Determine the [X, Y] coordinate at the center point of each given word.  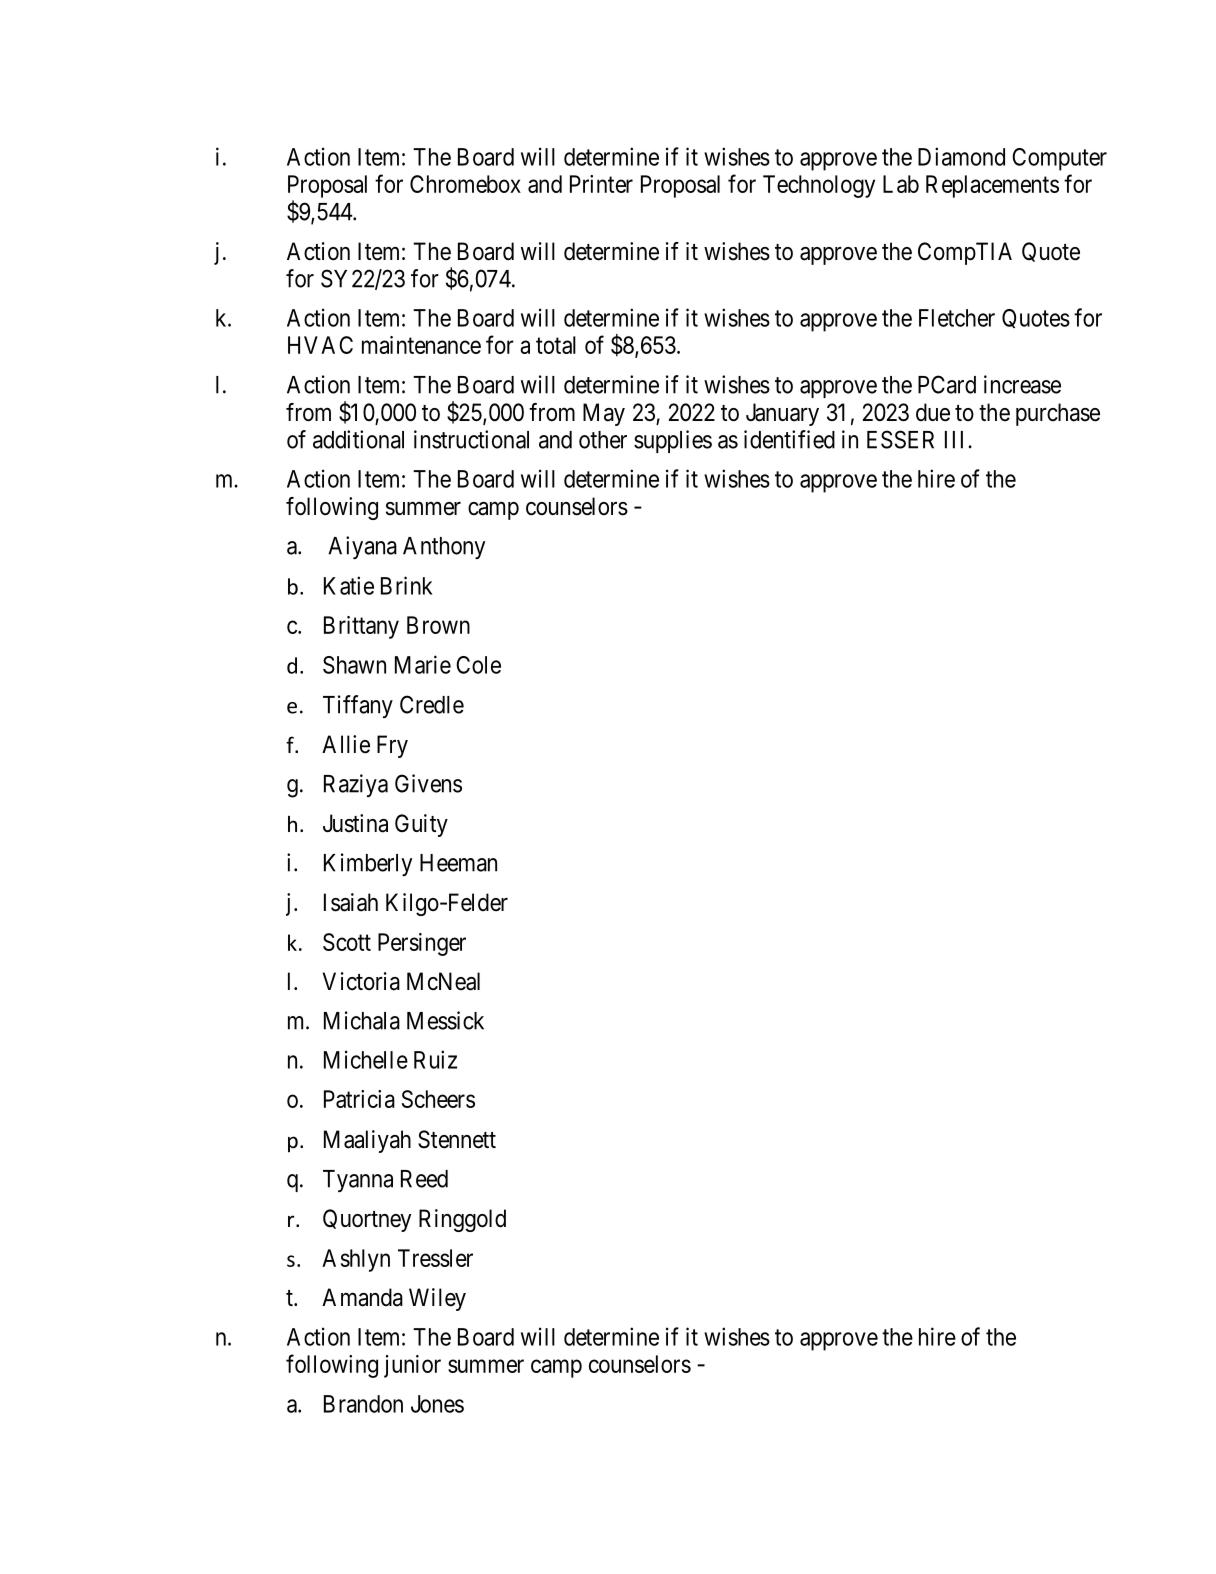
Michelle [366, 1059]
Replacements [992, 186]
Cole [478, 665]
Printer [601, 184]
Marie [423, 664]
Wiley [437, 1299]
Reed [424, 1179]
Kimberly [368, 864]
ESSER [900, 439]
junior [412, 1366]
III [957, 440]
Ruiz [435, 1059]
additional [358, 439]
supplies [673, 441]
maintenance [421, 345]
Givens [428, 783]
